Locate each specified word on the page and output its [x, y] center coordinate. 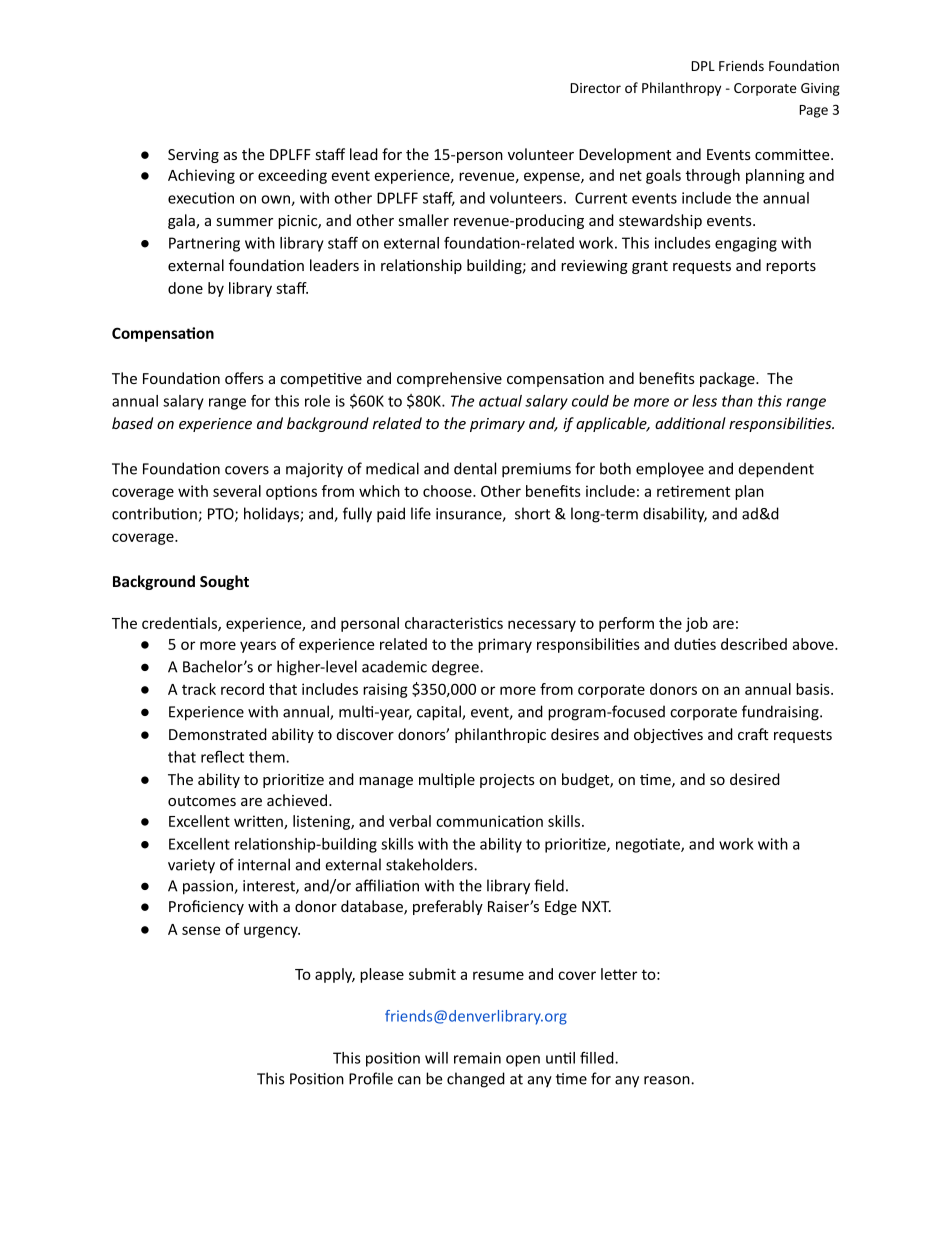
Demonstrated [218, 734]
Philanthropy [681, 89]
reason [668, 1080]
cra [749, 736]
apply [335, 975]
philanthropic [500, 735]
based [132, 423]
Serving [193, 156]
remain [477, 1058]
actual [500, 401]
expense [553, 178]
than [737, 401]
